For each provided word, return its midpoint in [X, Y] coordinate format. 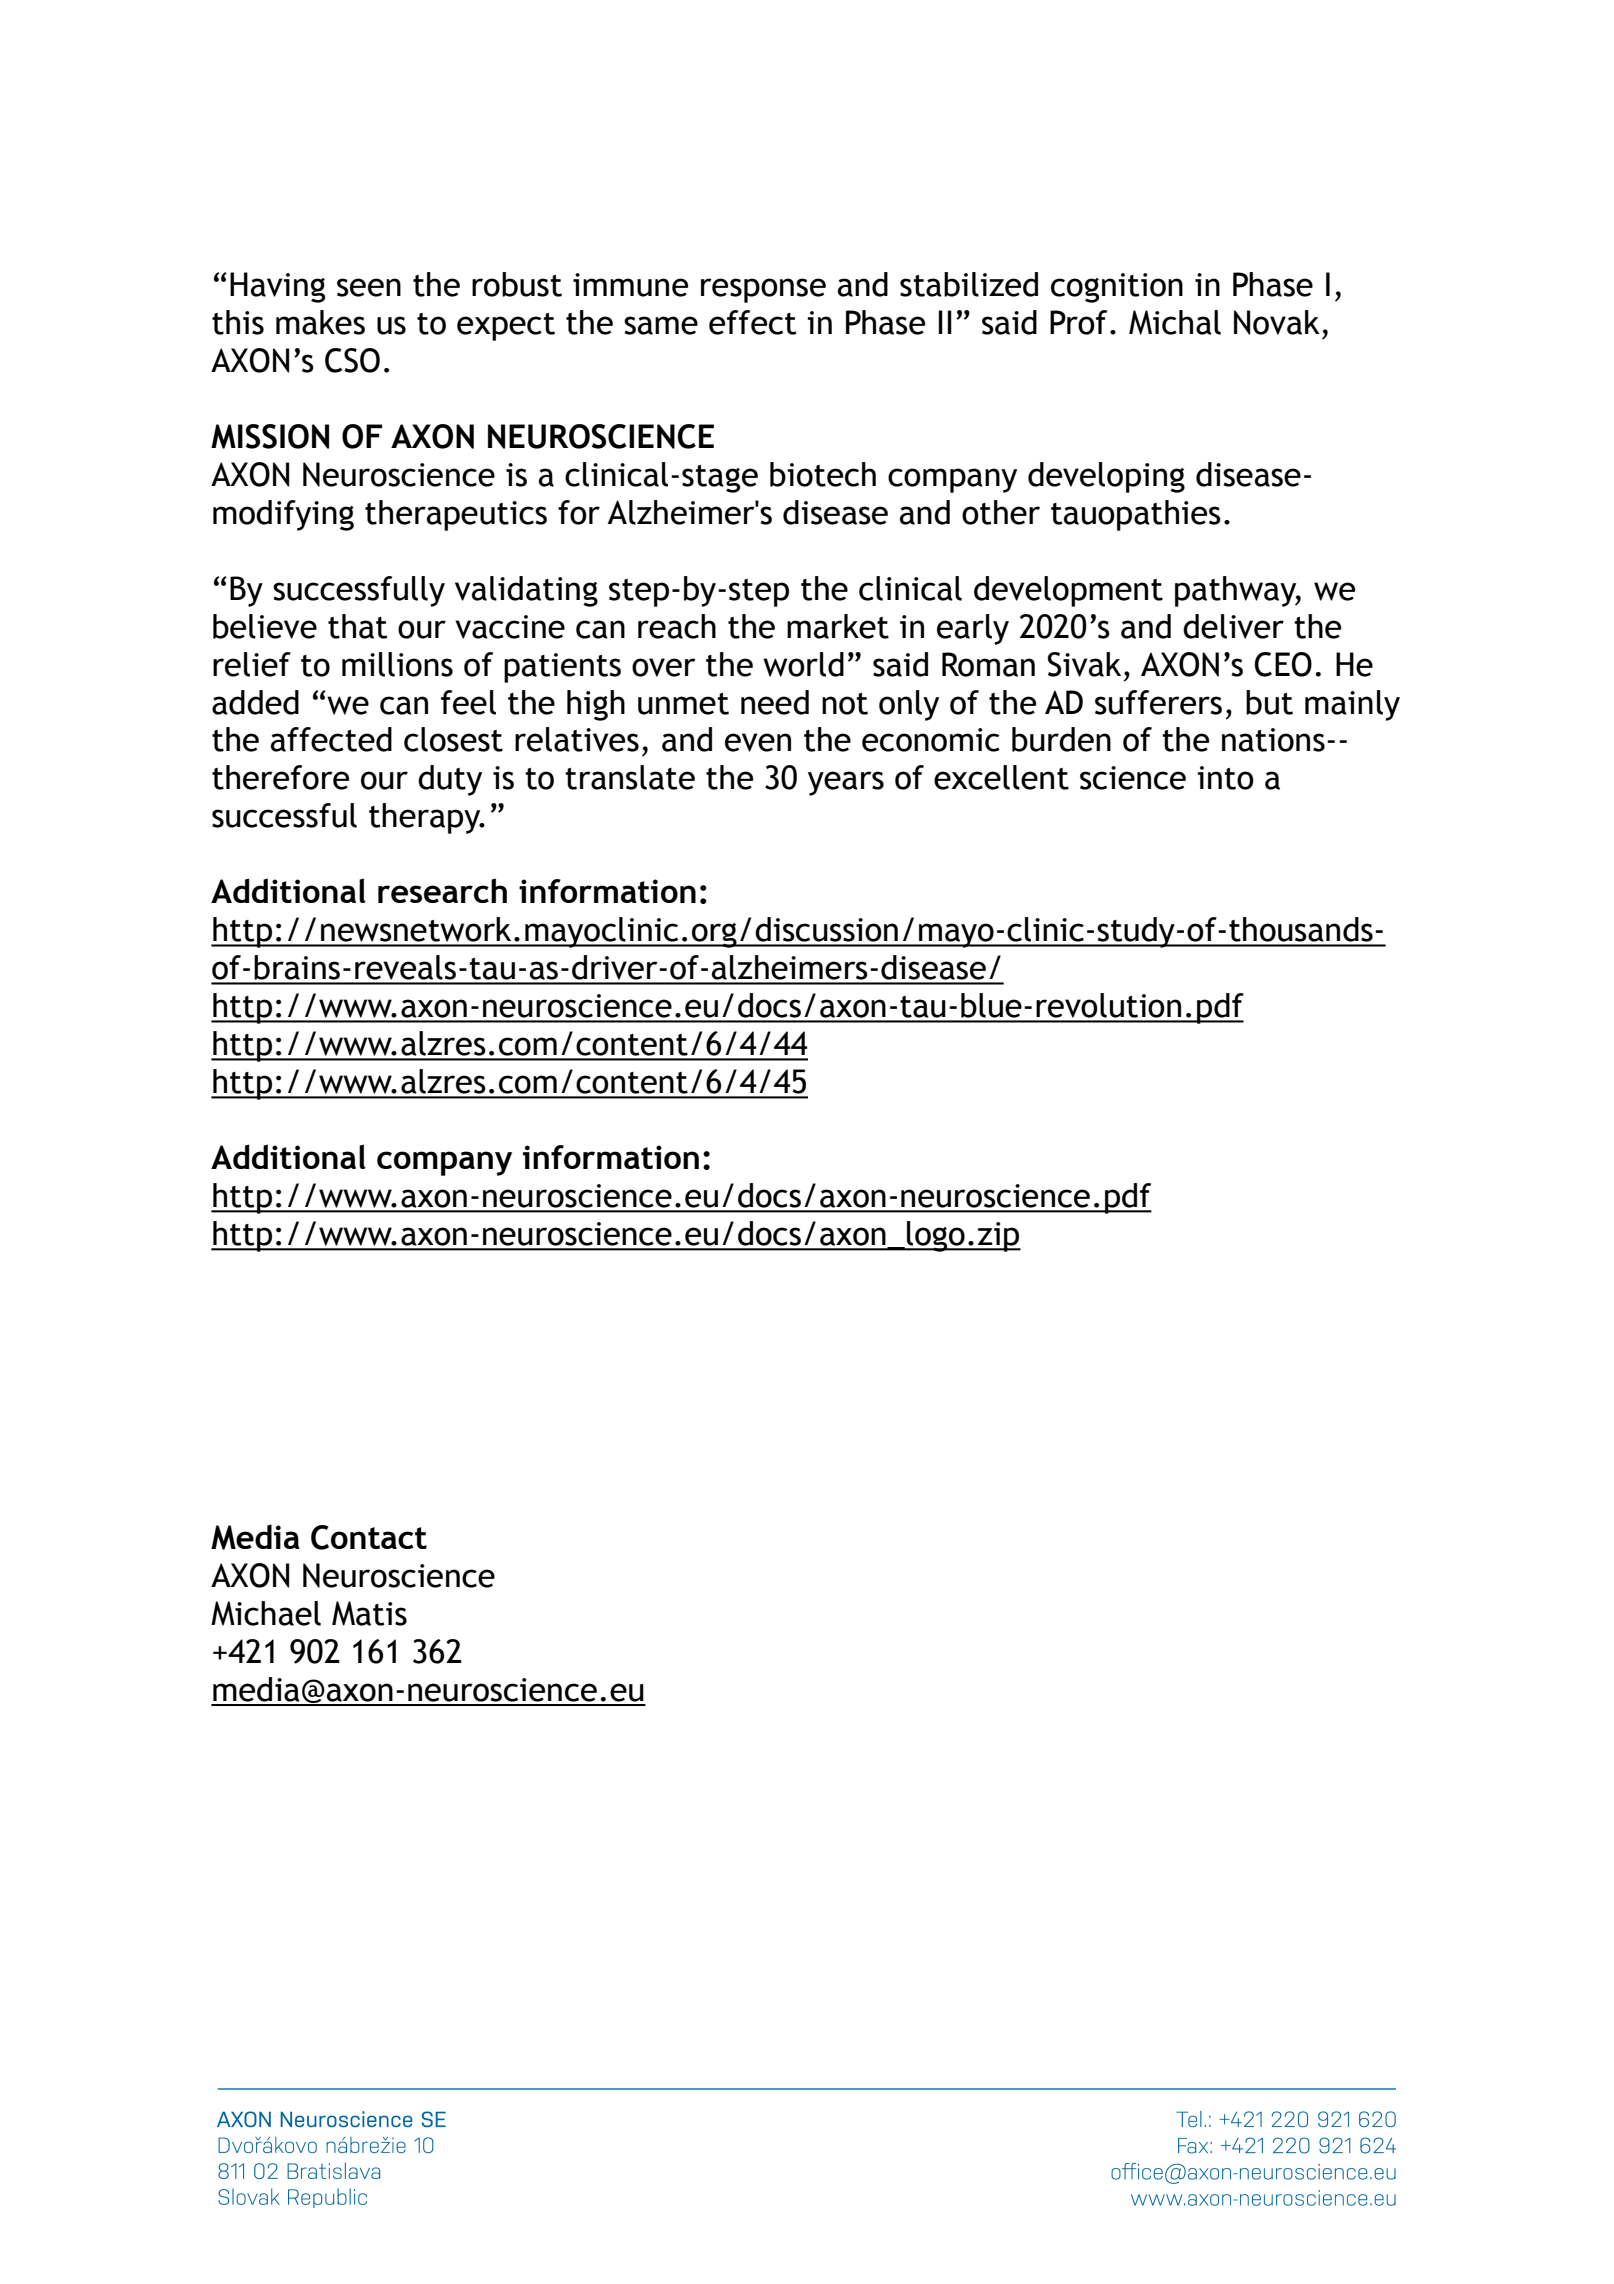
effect [752, 322]
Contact [369, 1537]
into [1225, 778]
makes [320, 322]
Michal [1175, 322]
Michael [266, 1613]
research [442, 890]
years [846, 783]
